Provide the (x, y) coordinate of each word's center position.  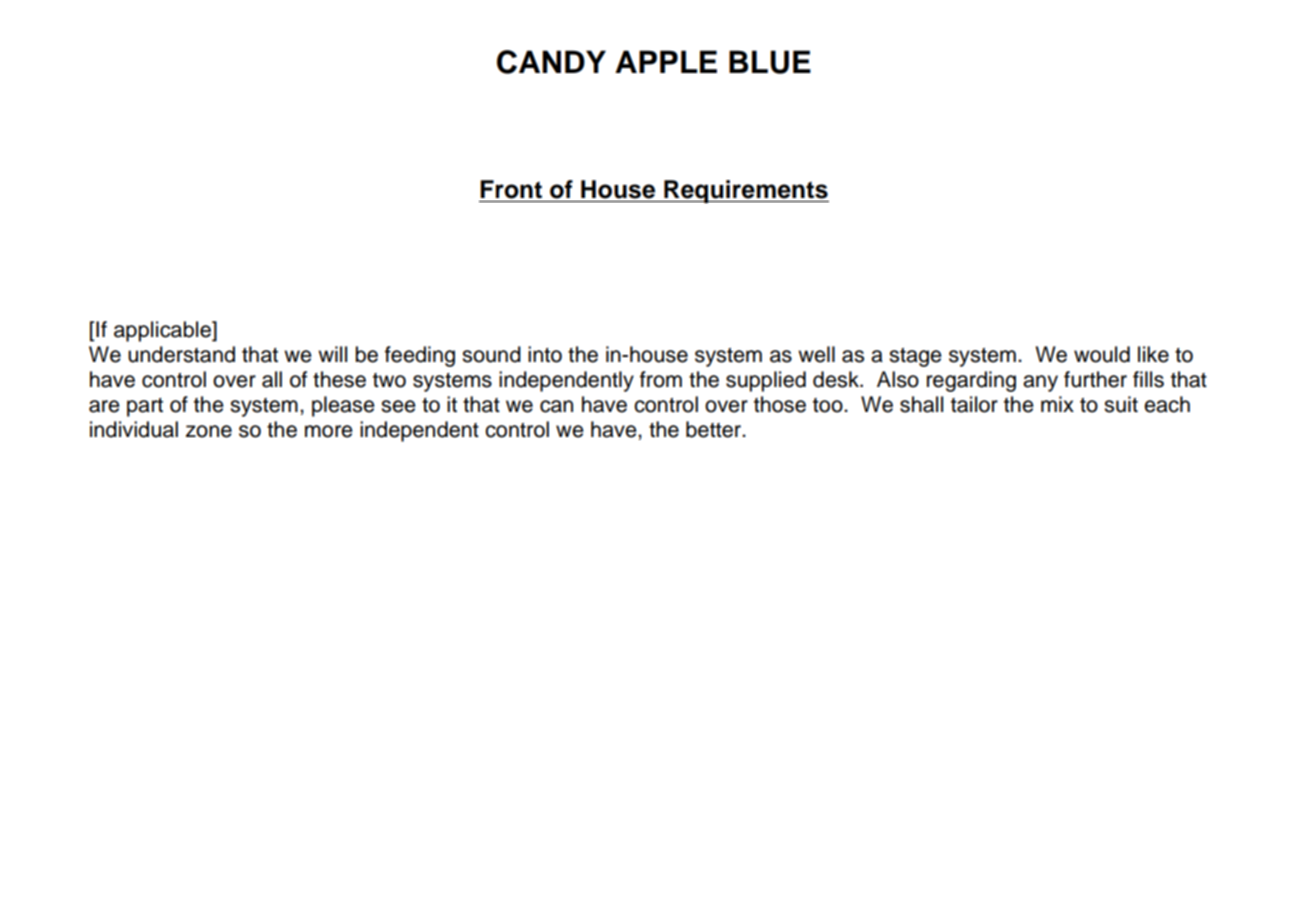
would (1102, 354)
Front (511, 189)
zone (209, 431)
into (545, 354)
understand (181, 354)
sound (491, 354)
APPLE (666, 61)
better (715, 429)
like (1153, 354)
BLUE (770, 62)
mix (1057, 404)
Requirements (745, 191)
